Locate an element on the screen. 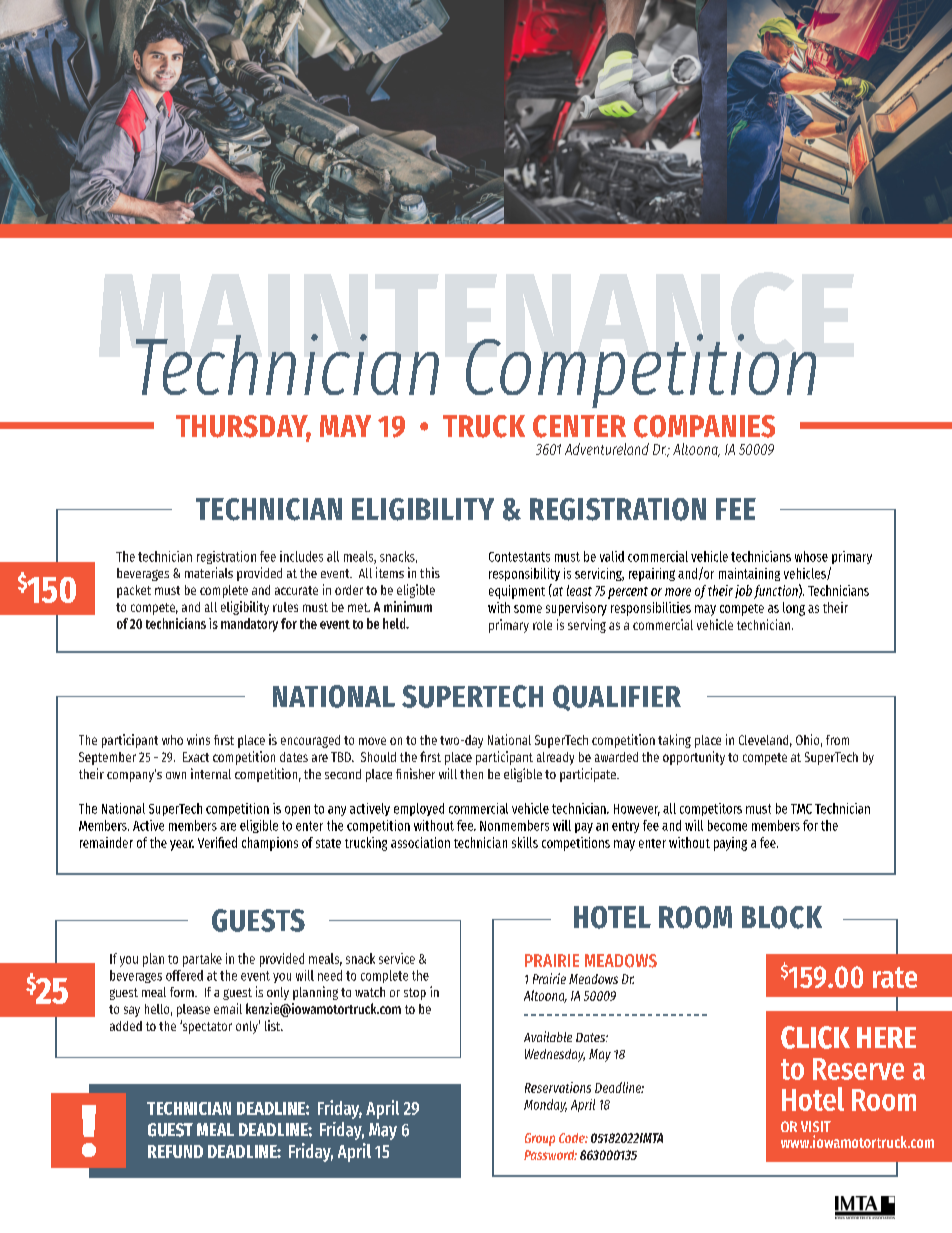  equipment is located at coordinates (517, 592).
